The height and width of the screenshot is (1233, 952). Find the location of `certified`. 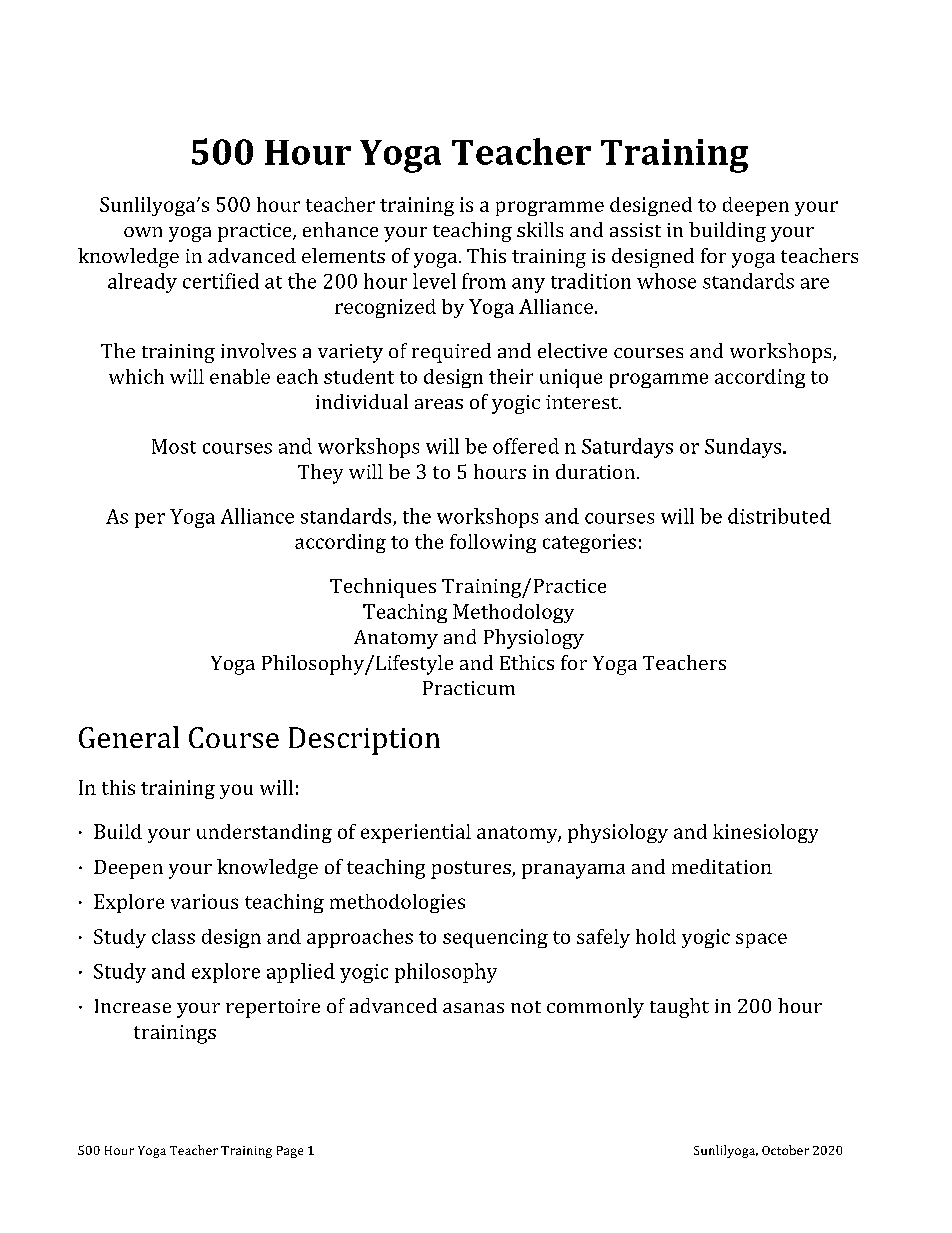

certified is located at coordinates (221, 281).
